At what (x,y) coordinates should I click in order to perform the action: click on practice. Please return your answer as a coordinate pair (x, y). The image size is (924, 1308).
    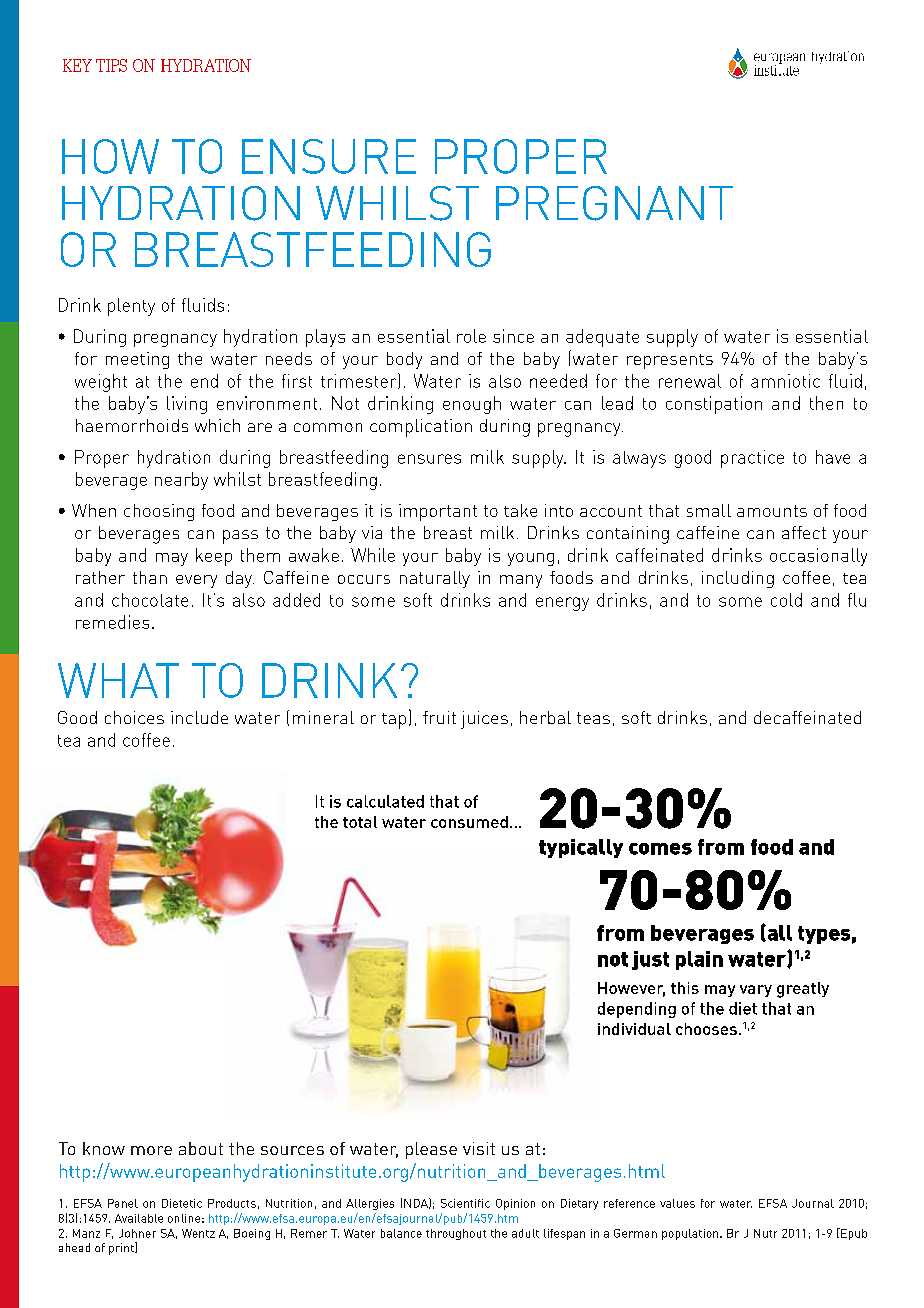
    Looking at the image, I should click on (752, 459).
